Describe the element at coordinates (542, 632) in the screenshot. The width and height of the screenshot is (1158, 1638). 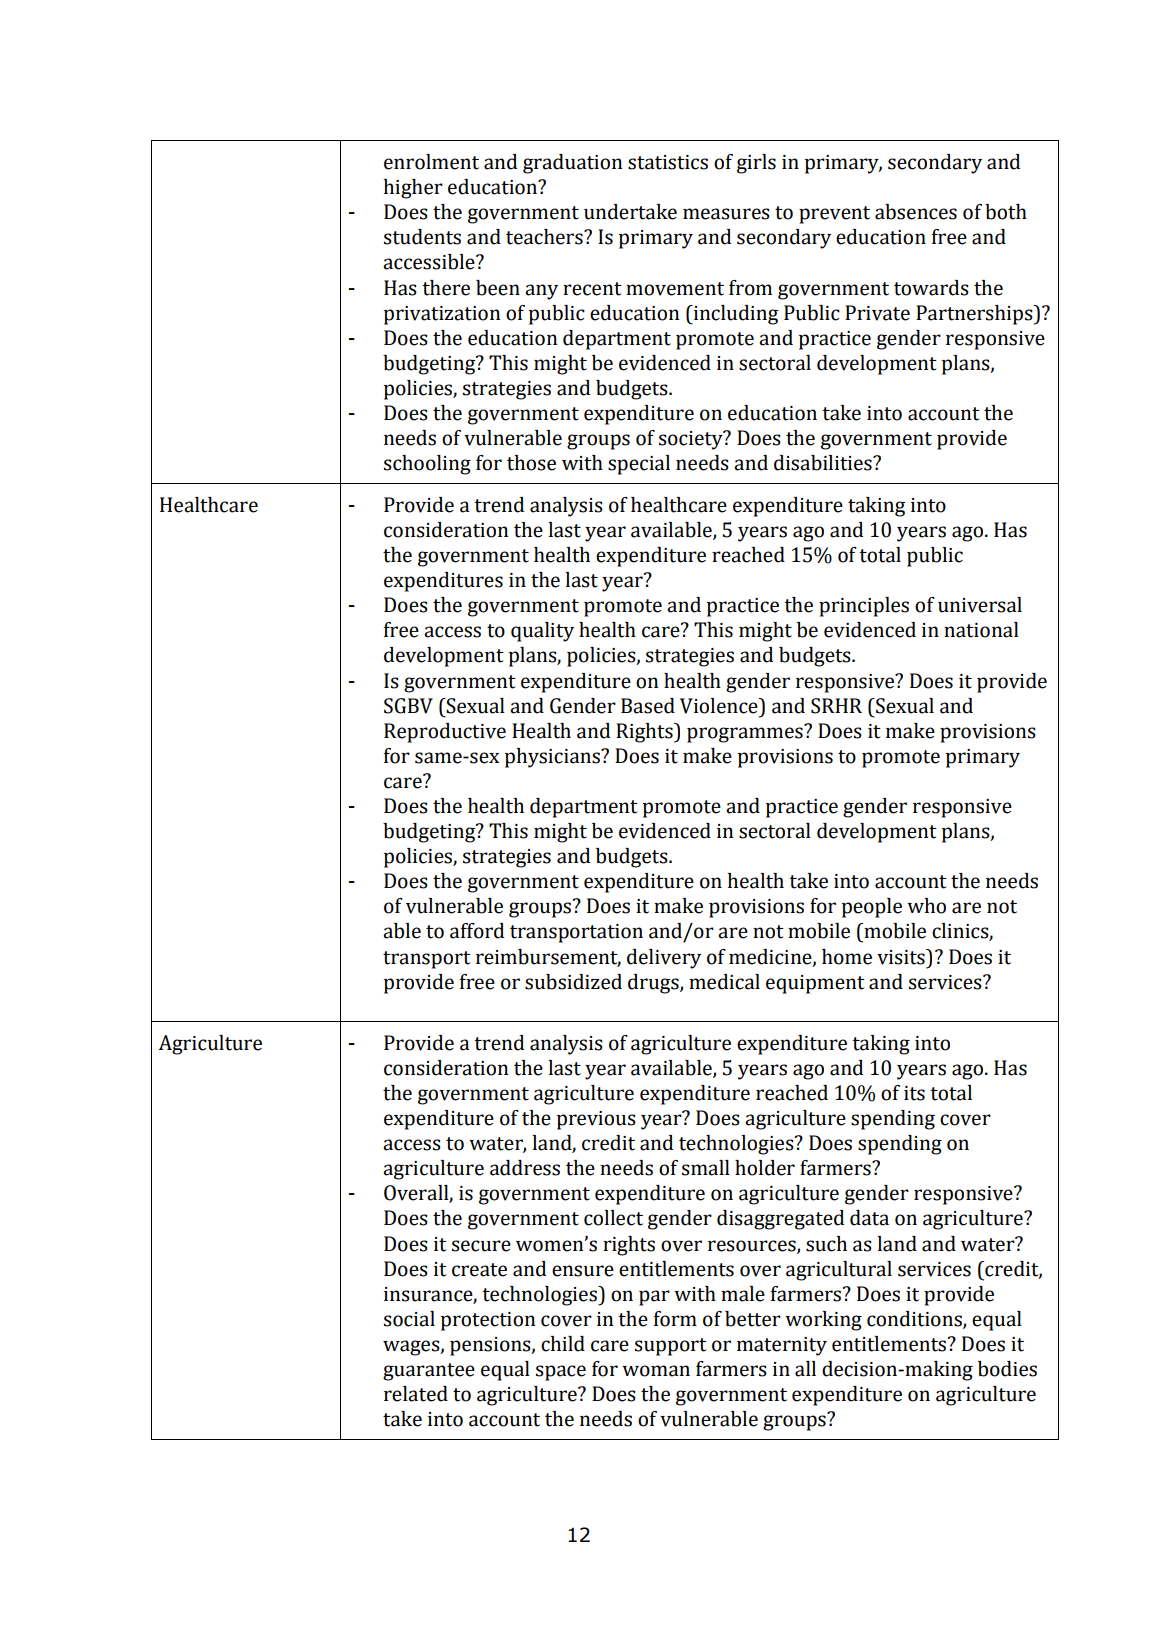
I see `quality` at that location.
